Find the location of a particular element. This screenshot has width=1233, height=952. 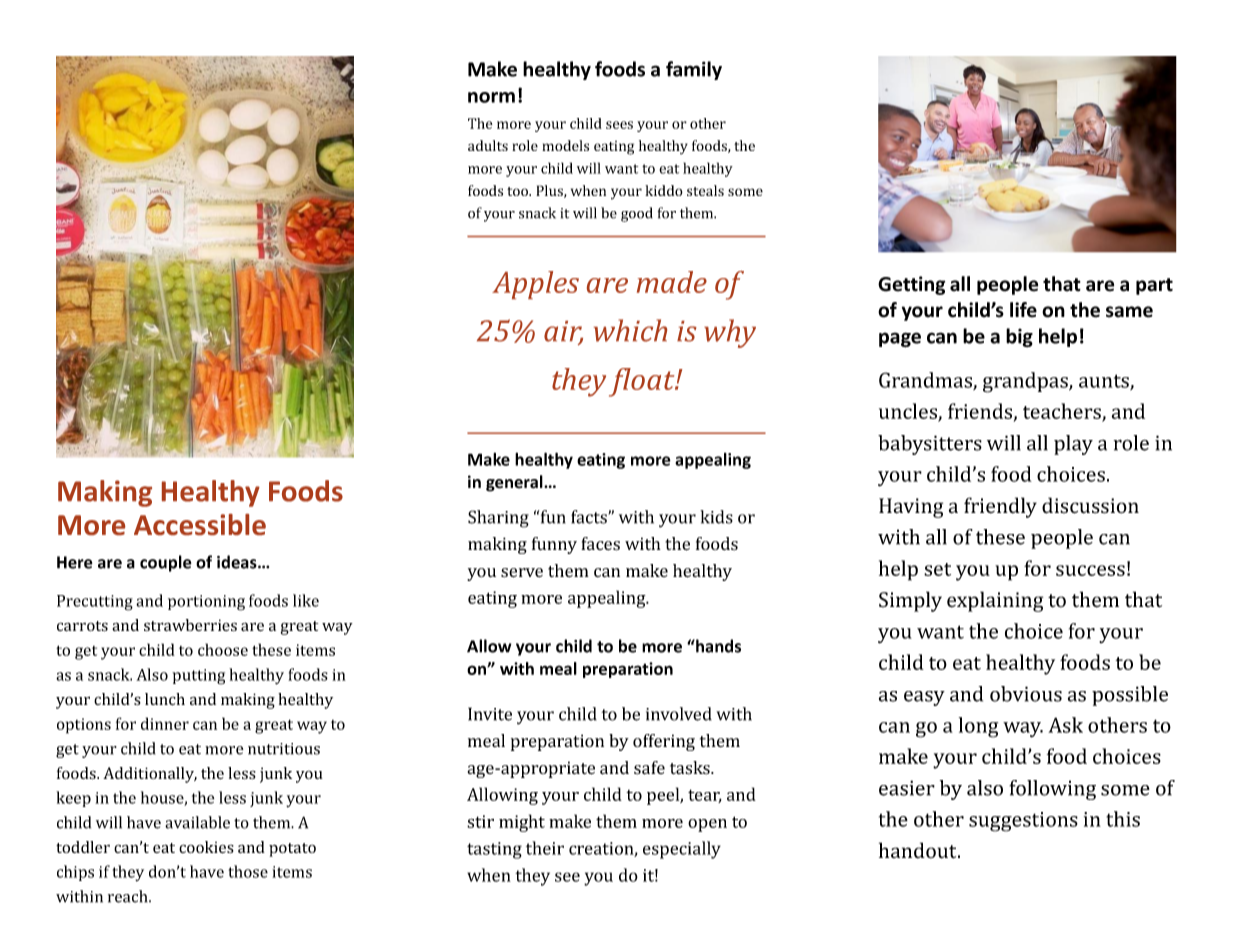

family is located at coordinates (694, 70).
